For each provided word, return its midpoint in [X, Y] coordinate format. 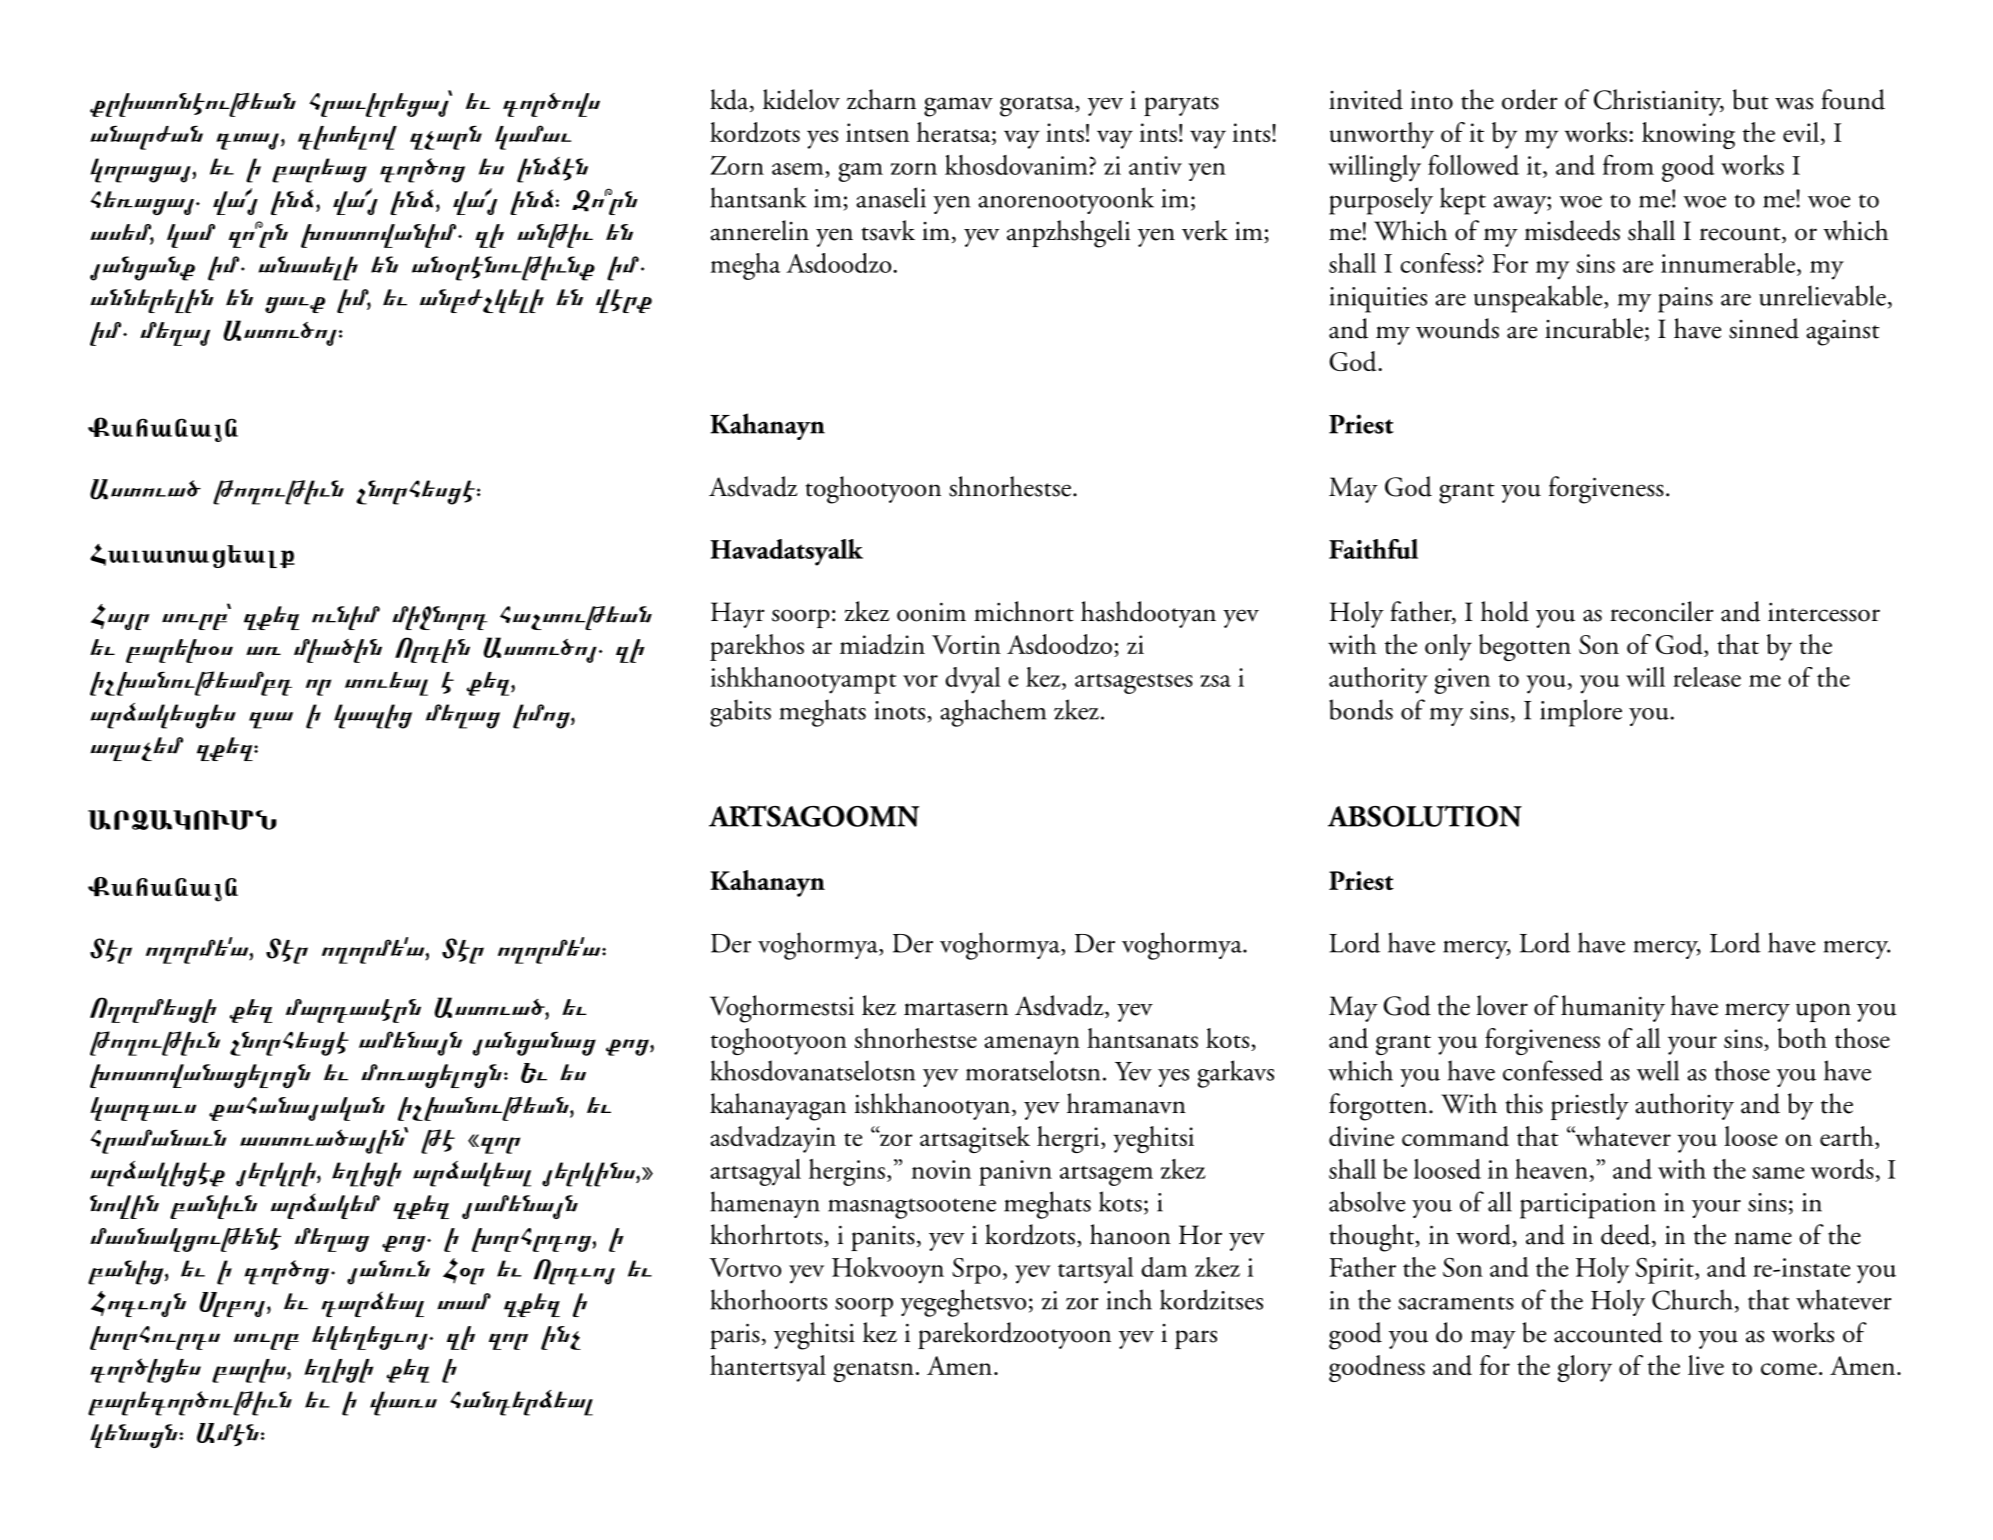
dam [1164, 1267]
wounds [1457, 328]
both [1802, 1038]
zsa [1215, 681]
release [1707, 677]
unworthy [1382, 135]
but [1751, 99]
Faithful [1373, 549]
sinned [1764, 328]
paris [735, 1336]
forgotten [1379, 1107]
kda [730, 100]
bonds [1361, 709]
